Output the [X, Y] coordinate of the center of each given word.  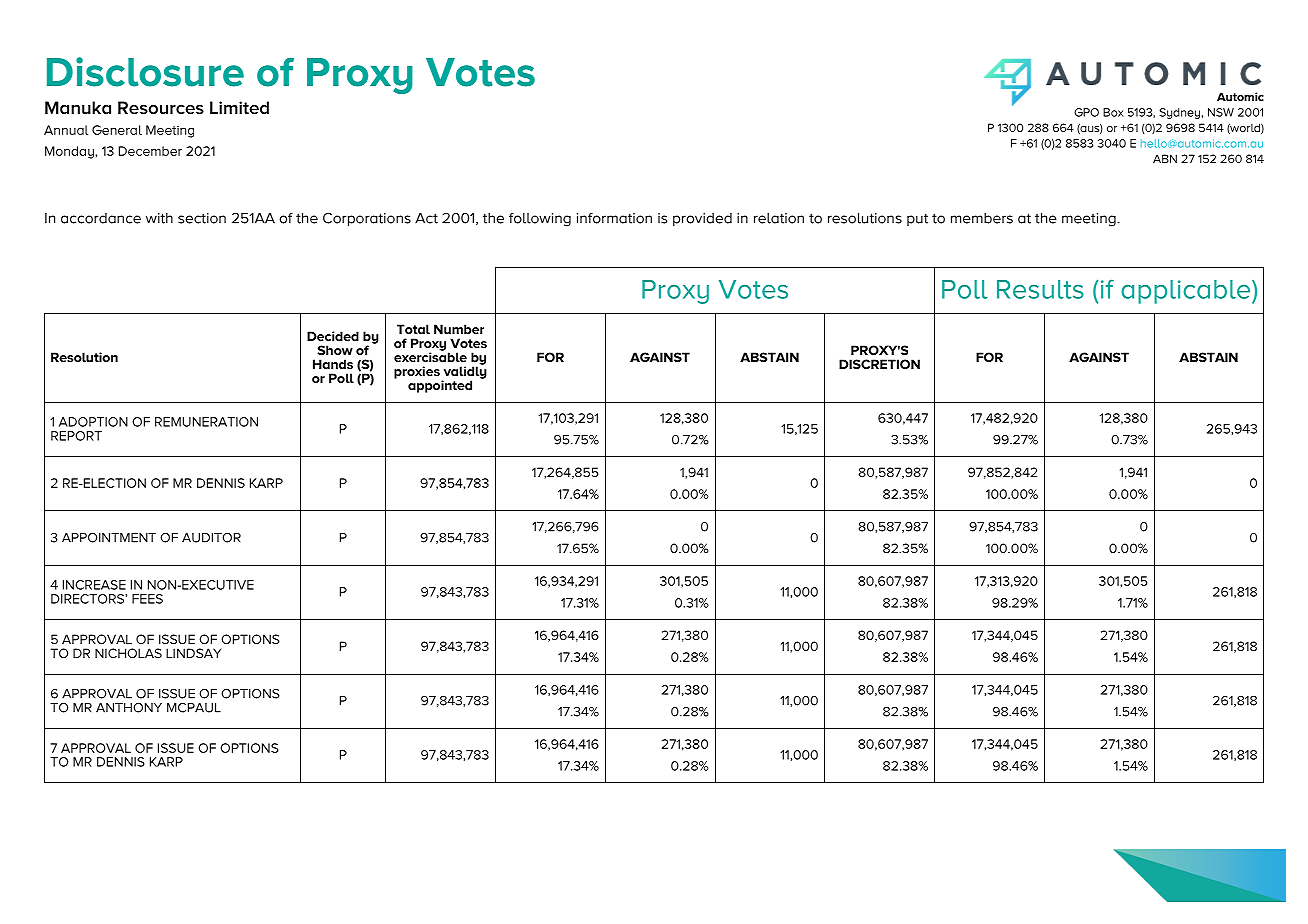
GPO [1086, 112]
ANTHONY [129, 708]
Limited [239, 107]
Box [1113, 112]
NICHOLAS [128, 653]
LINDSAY [193, 653]
